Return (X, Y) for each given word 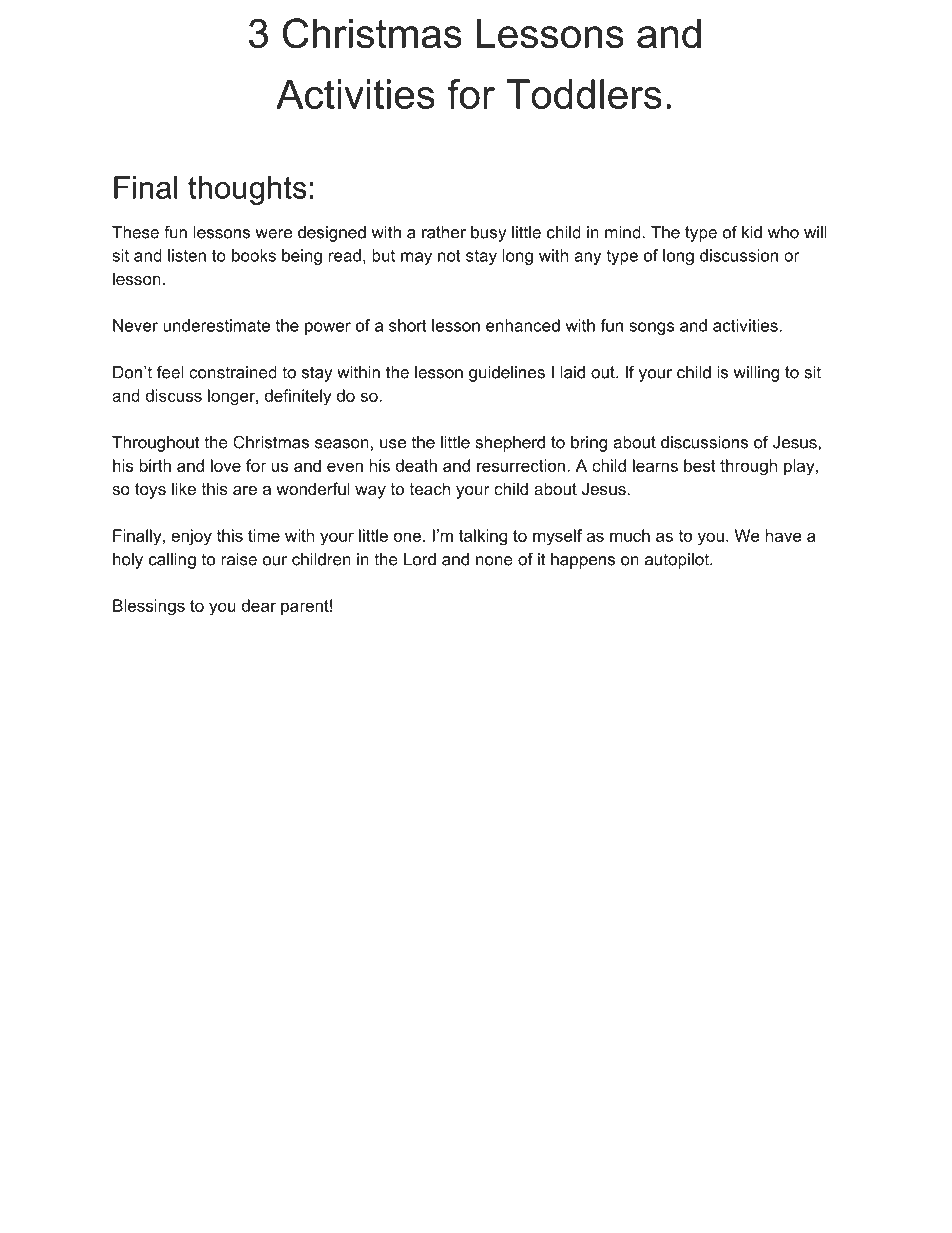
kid (752, 232)
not (449, 255)
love (226, 465)
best (700, 465)
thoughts (247, 190)
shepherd (510, 444)
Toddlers (584, 94)
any (587, 258)
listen (187, 255)
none (494, 561)
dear (259, 605)
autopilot (678, 561)
